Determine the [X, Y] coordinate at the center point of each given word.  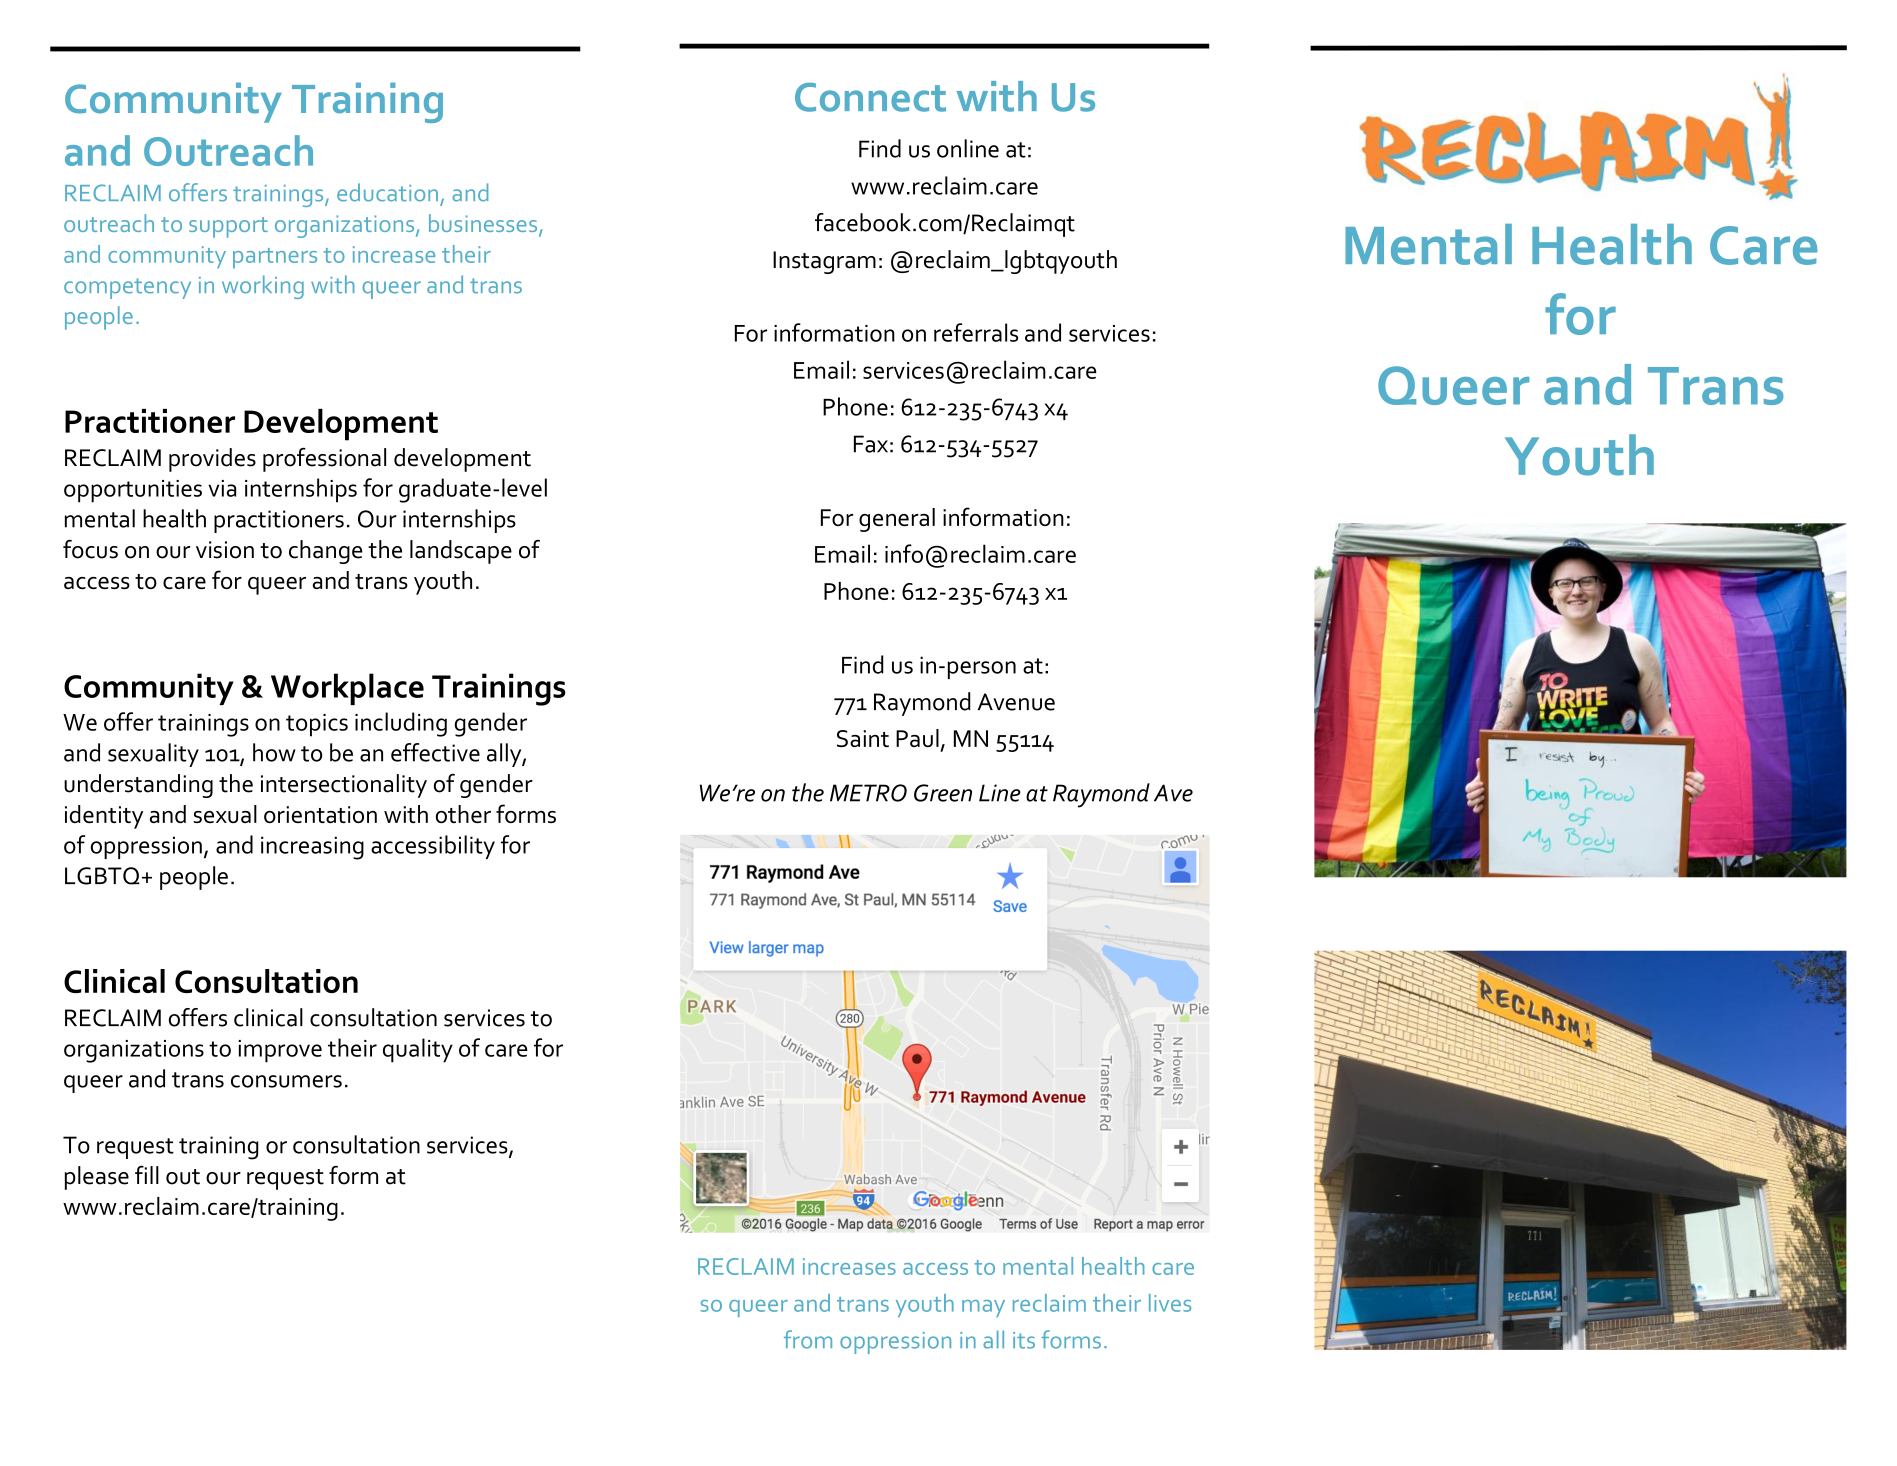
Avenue [1016, 702]
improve [280, 1051]
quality [418, 1050]
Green [943, 793]
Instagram [824, 262]
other [463, 814]
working [263, 287]
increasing [312, 848]
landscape [461, 552]
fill [147, 1175]
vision [225, 550]
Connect [870, 97]
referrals [976, 332]
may [983, 1308]
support [228, 227]
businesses [484, 224]
